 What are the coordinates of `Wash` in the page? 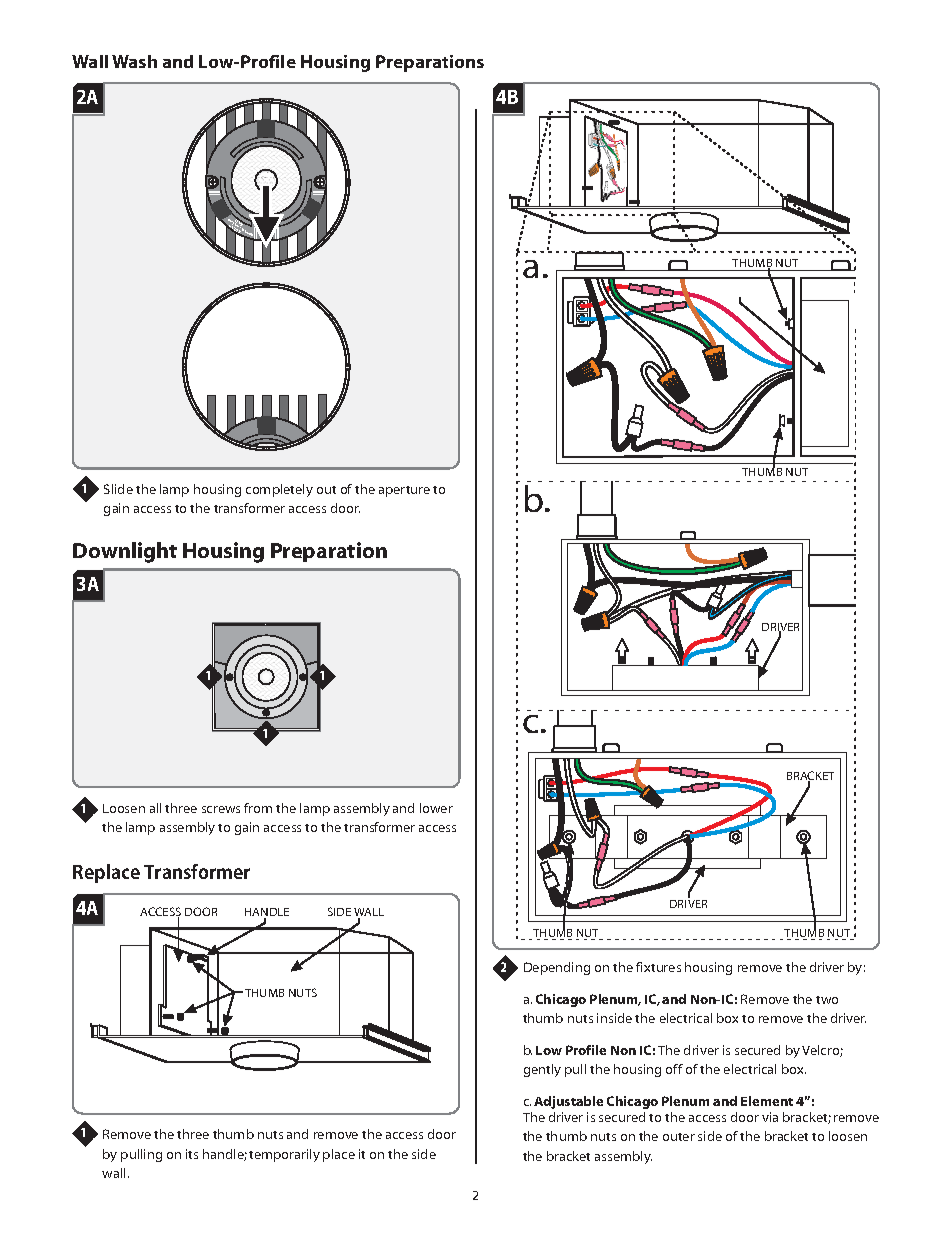 It's located at (134, 61).
